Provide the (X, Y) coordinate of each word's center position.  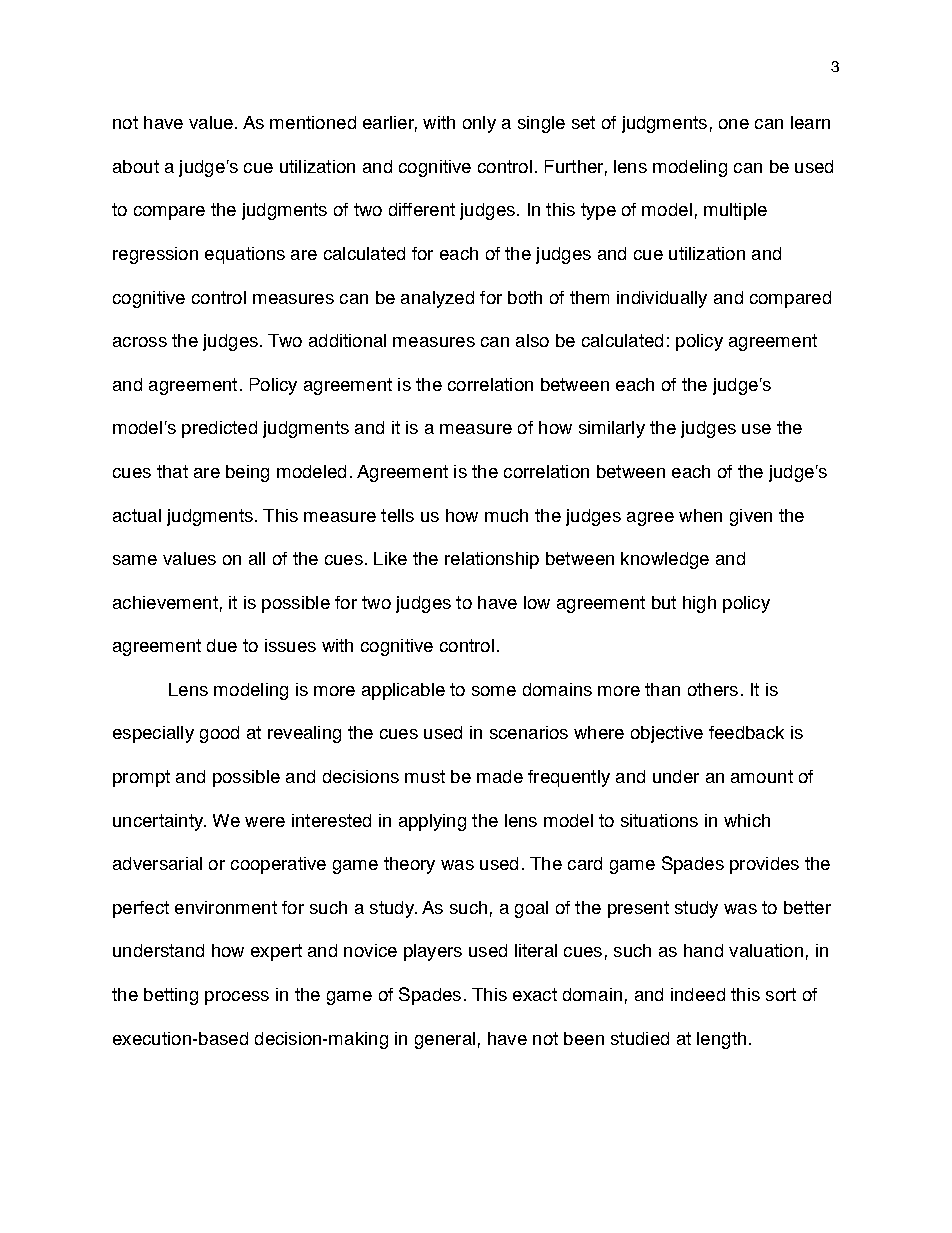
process (237, 998)
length (721, 1040)
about (136, 166)
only (479, 124)
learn (810, 122)
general (445, 1040)
